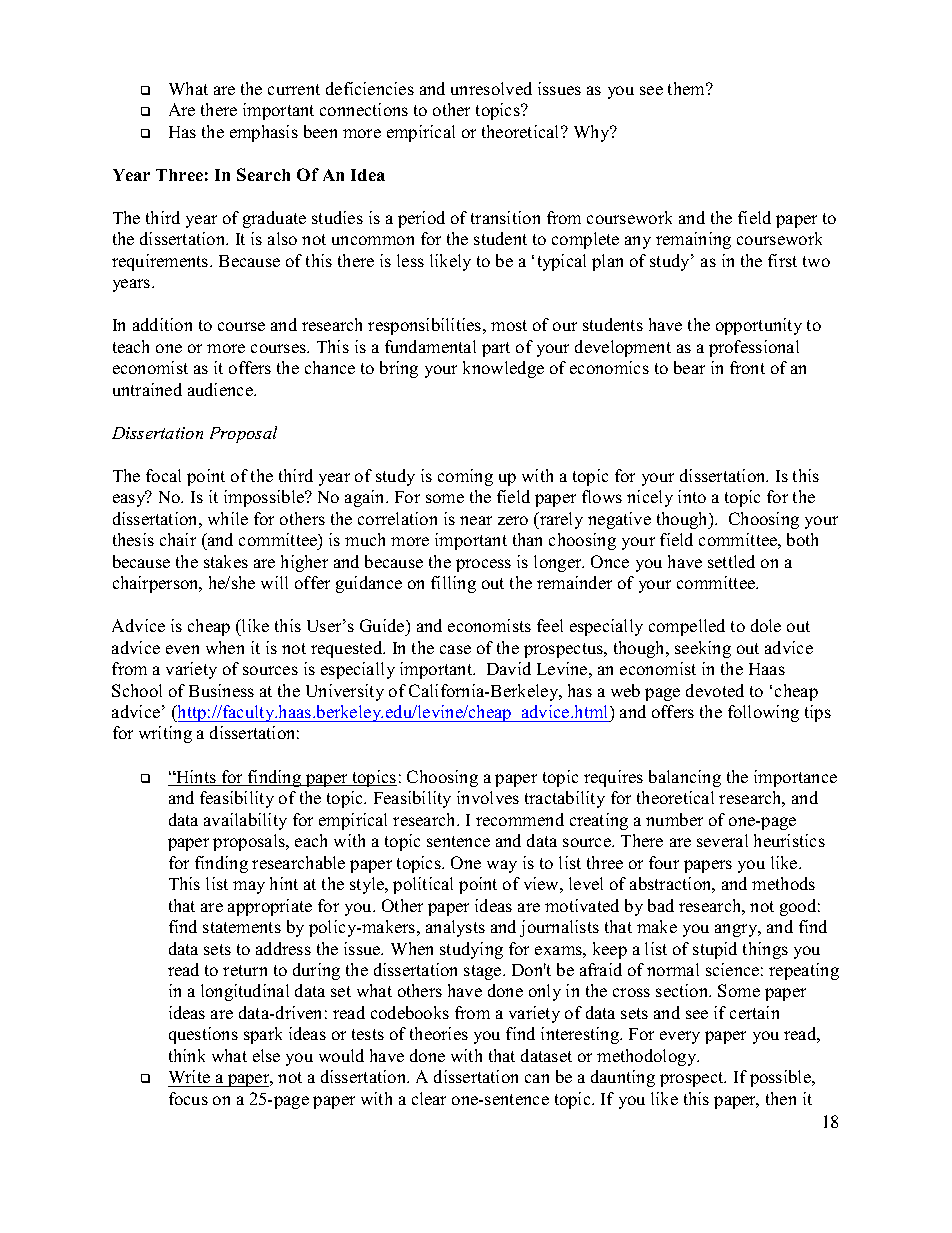  I want to click on involves, so click(488, 797).
